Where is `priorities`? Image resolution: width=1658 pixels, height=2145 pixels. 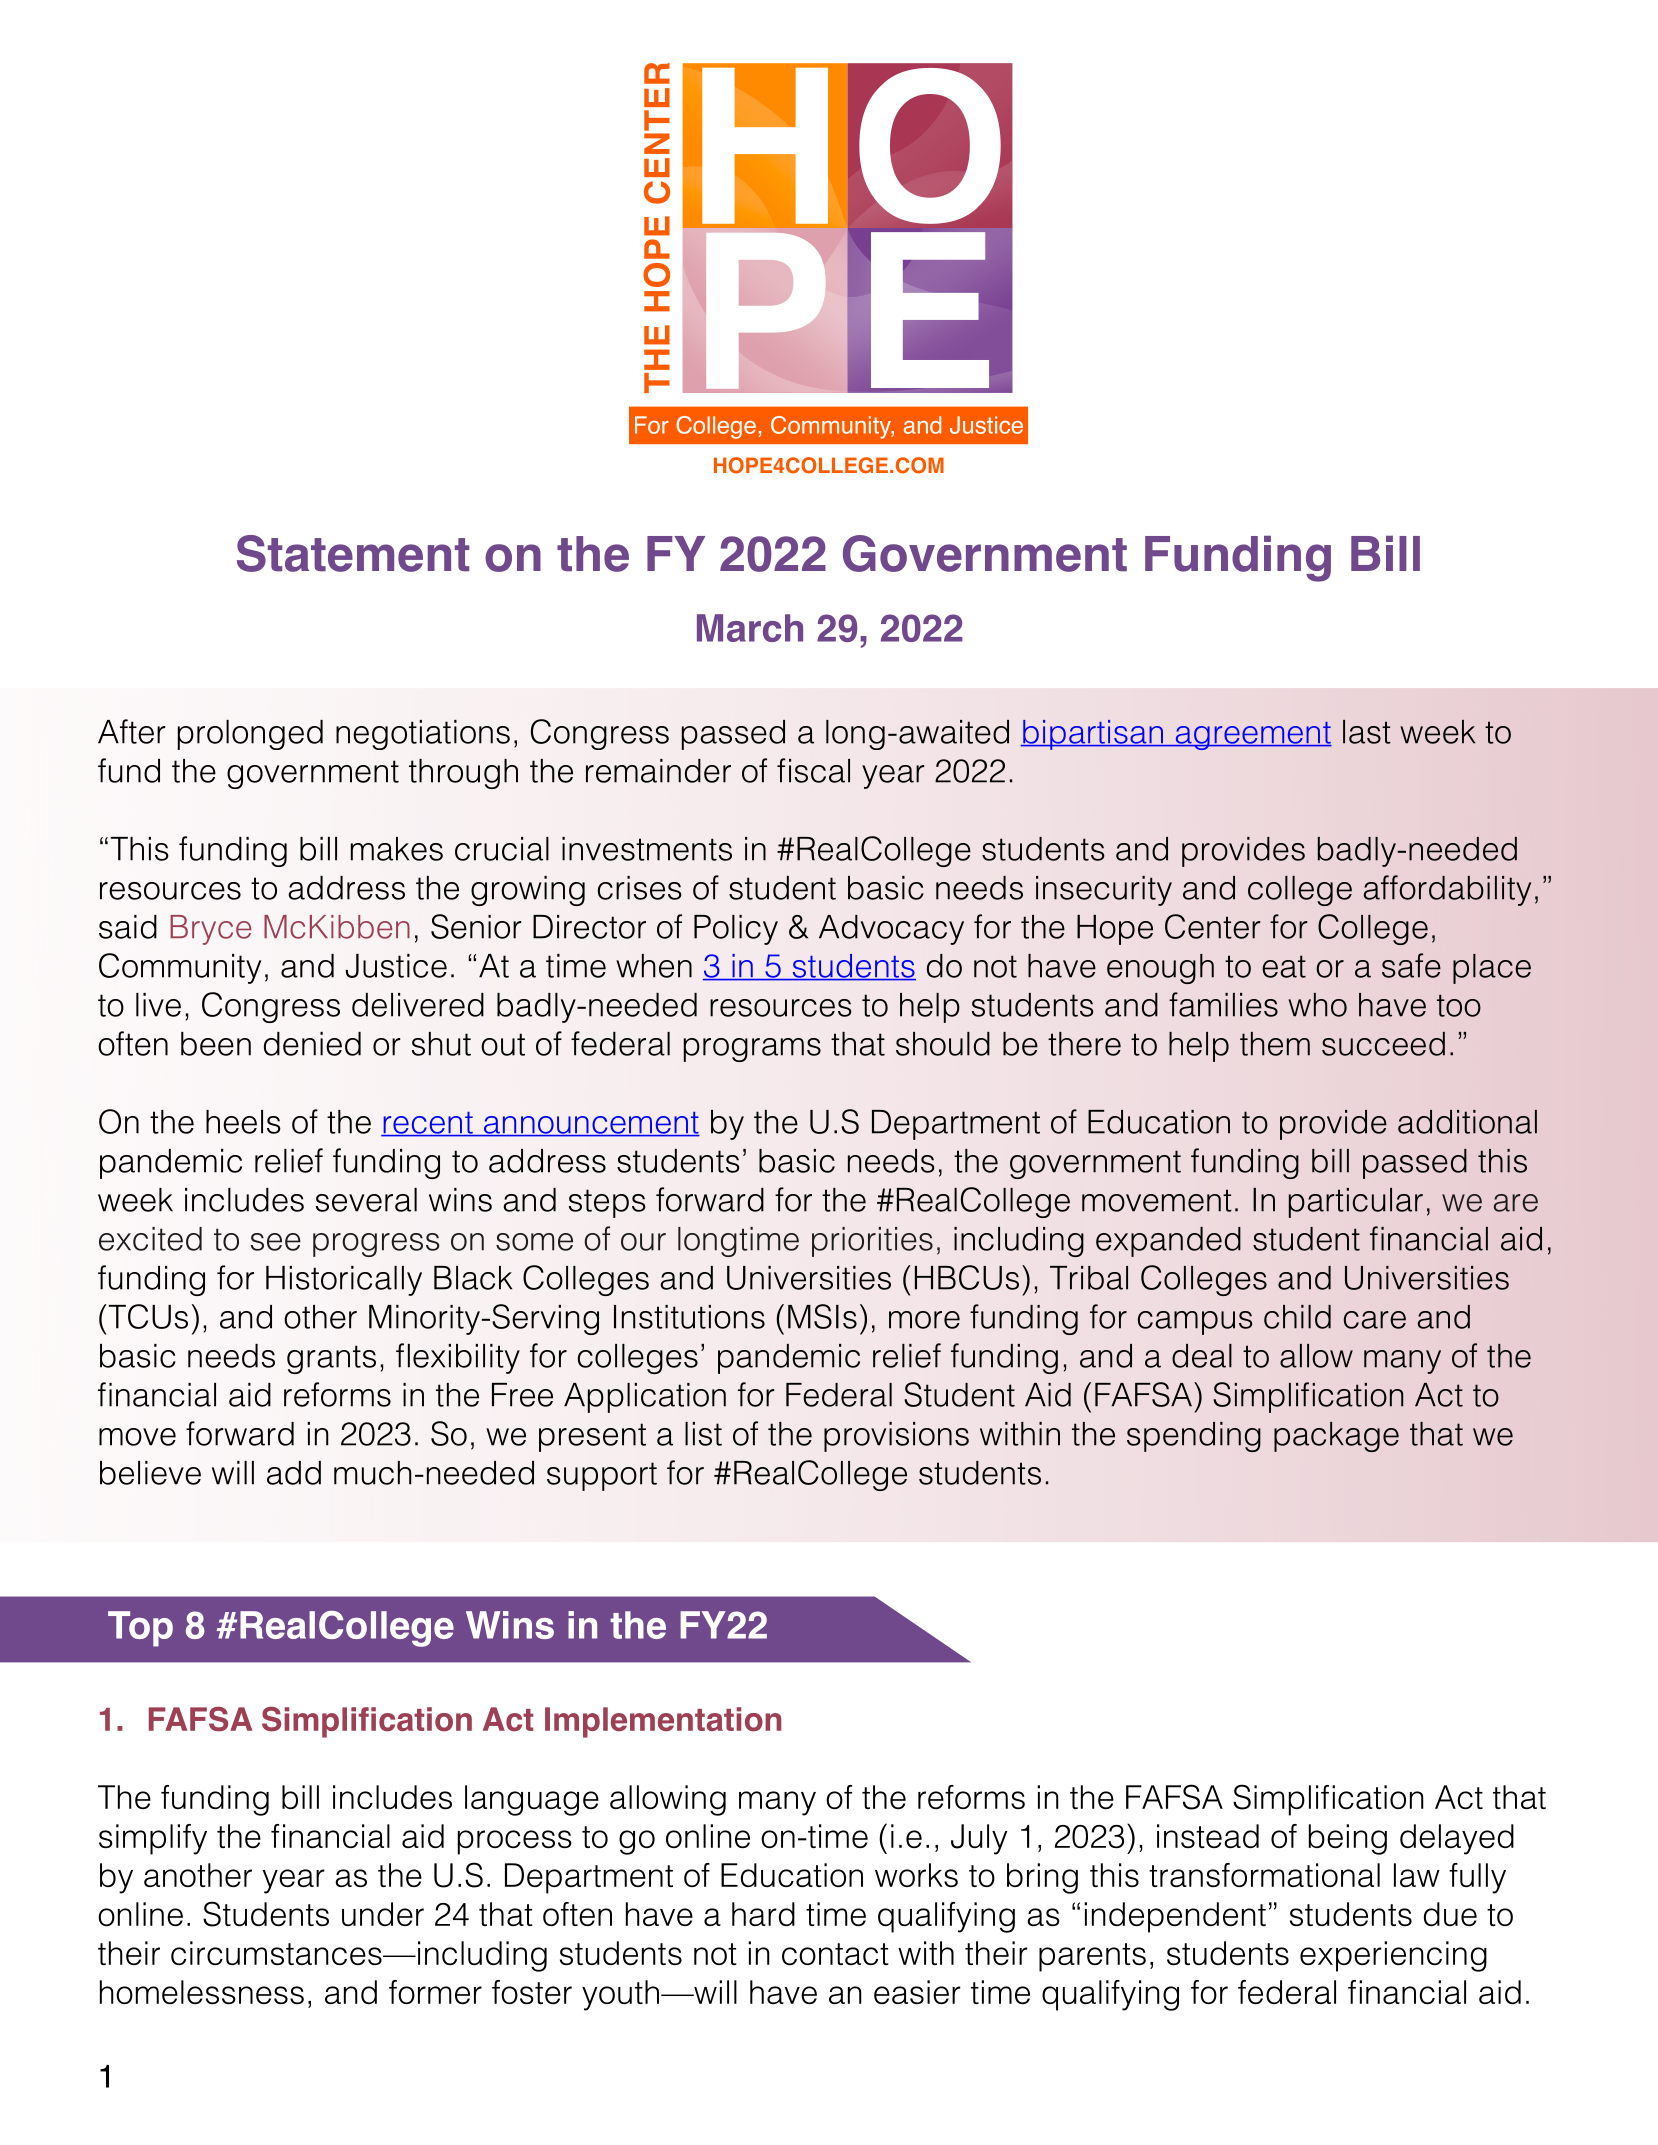 priorities is located at coordinates (872, 1242).
